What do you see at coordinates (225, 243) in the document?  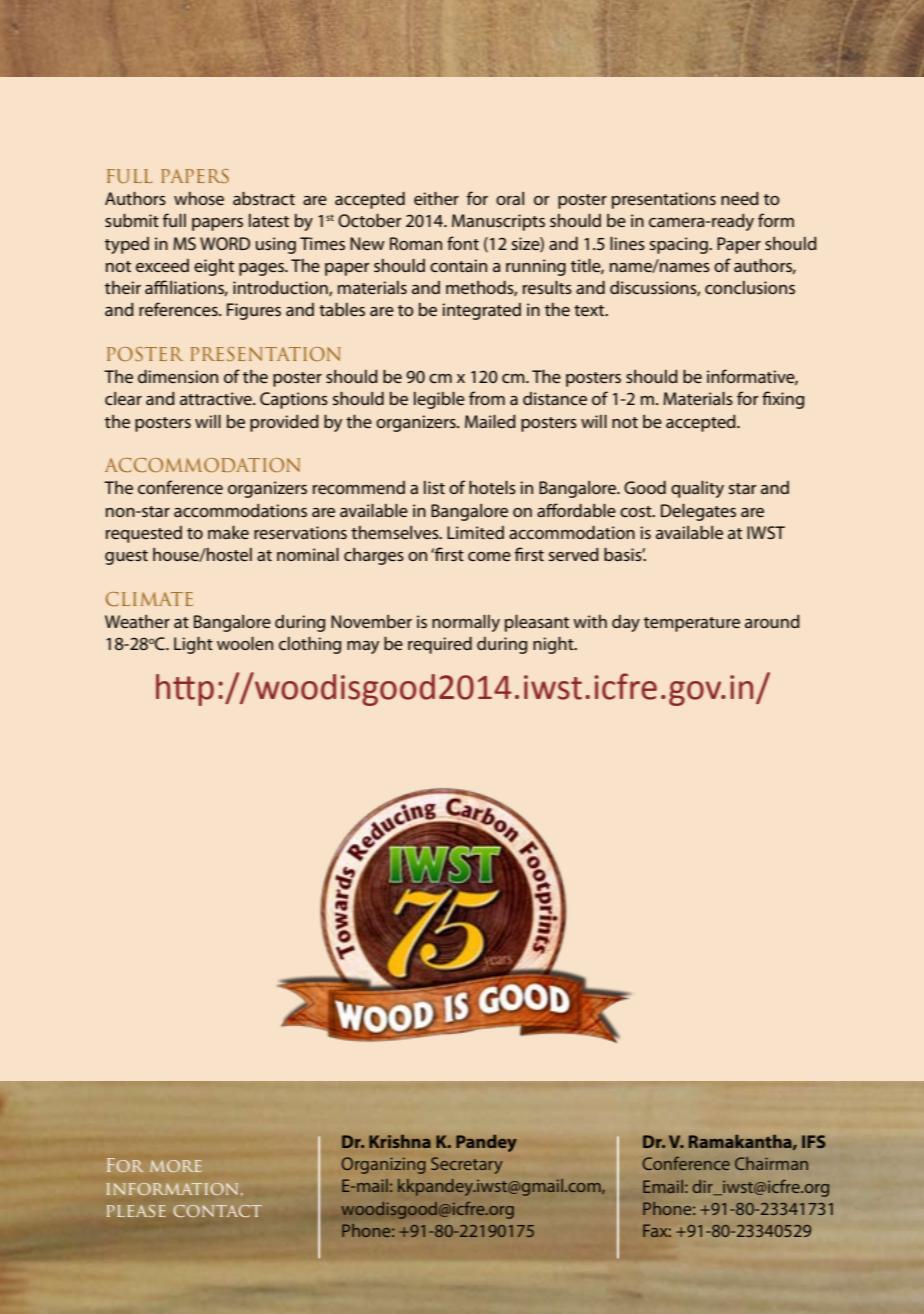 I see `WORD` at bounding box center [225, 243].
